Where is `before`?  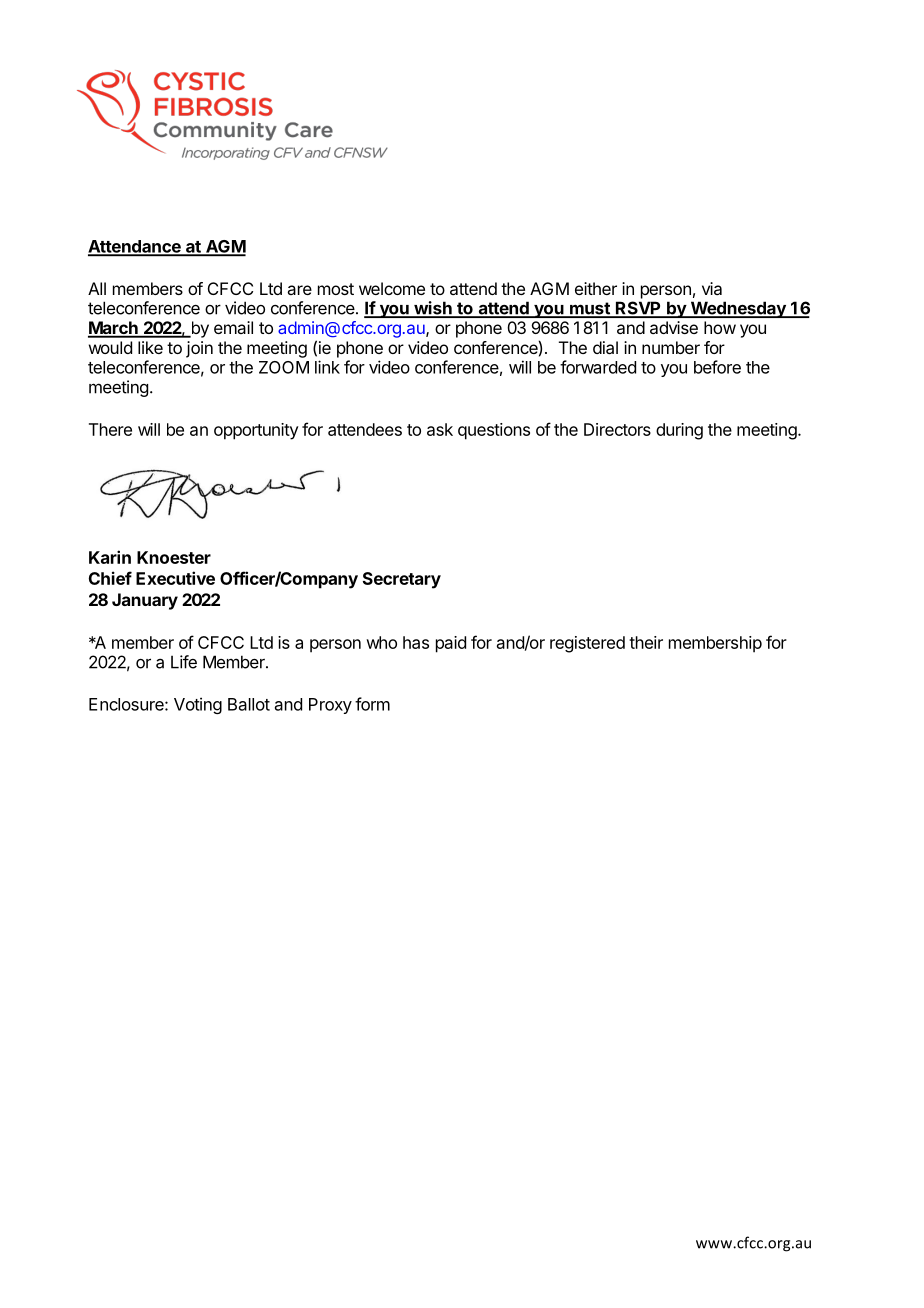
before is located at coordinates (717, 367).
